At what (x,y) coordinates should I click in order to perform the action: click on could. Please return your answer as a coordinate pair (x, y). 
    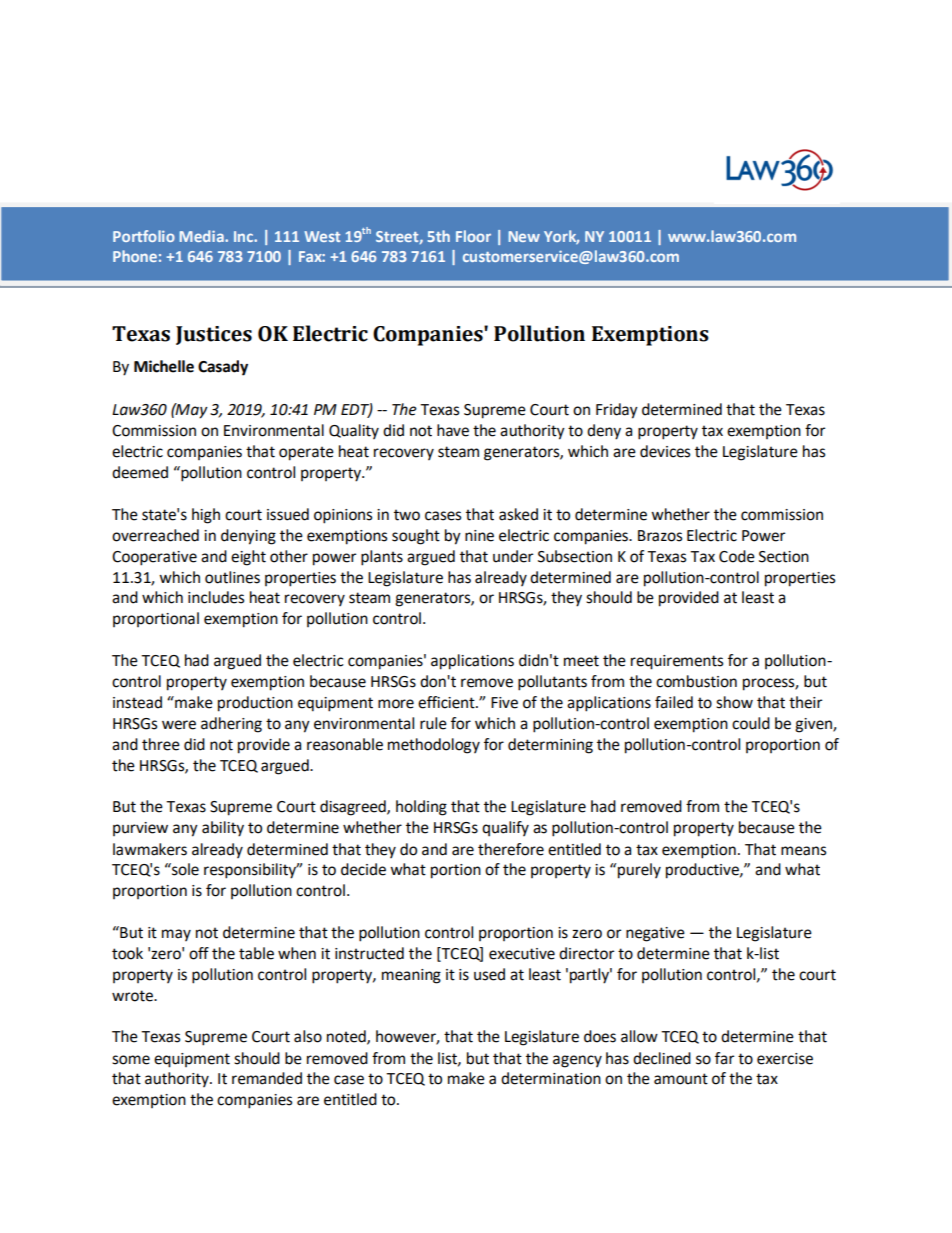
    Looking at the image, I should click on (751, 723).
